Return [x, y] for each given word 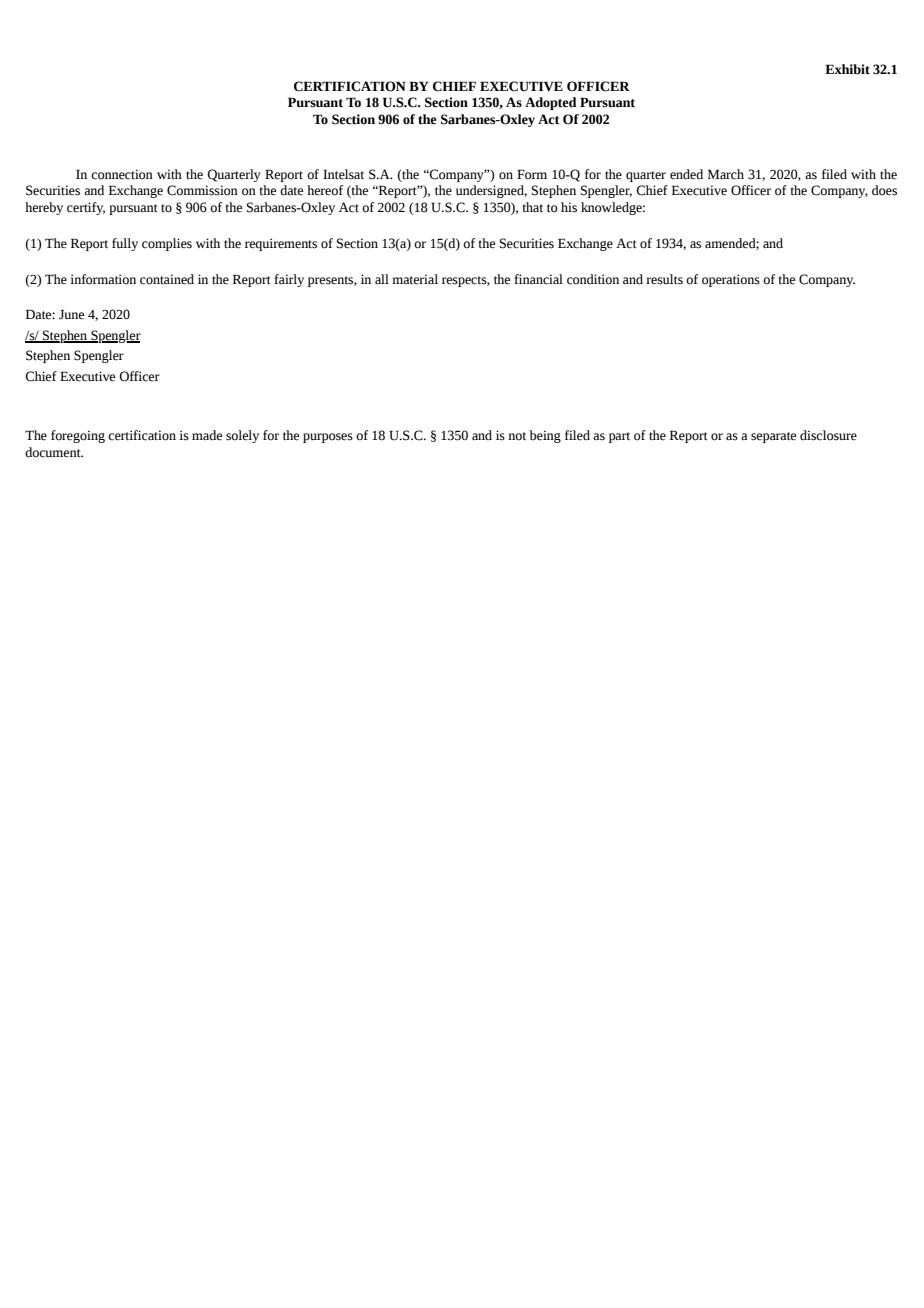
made [207, 435]
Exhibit [847, 69]
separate [773, 437]
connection [122, 174]
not [517, 436]
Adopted [551, 103]
